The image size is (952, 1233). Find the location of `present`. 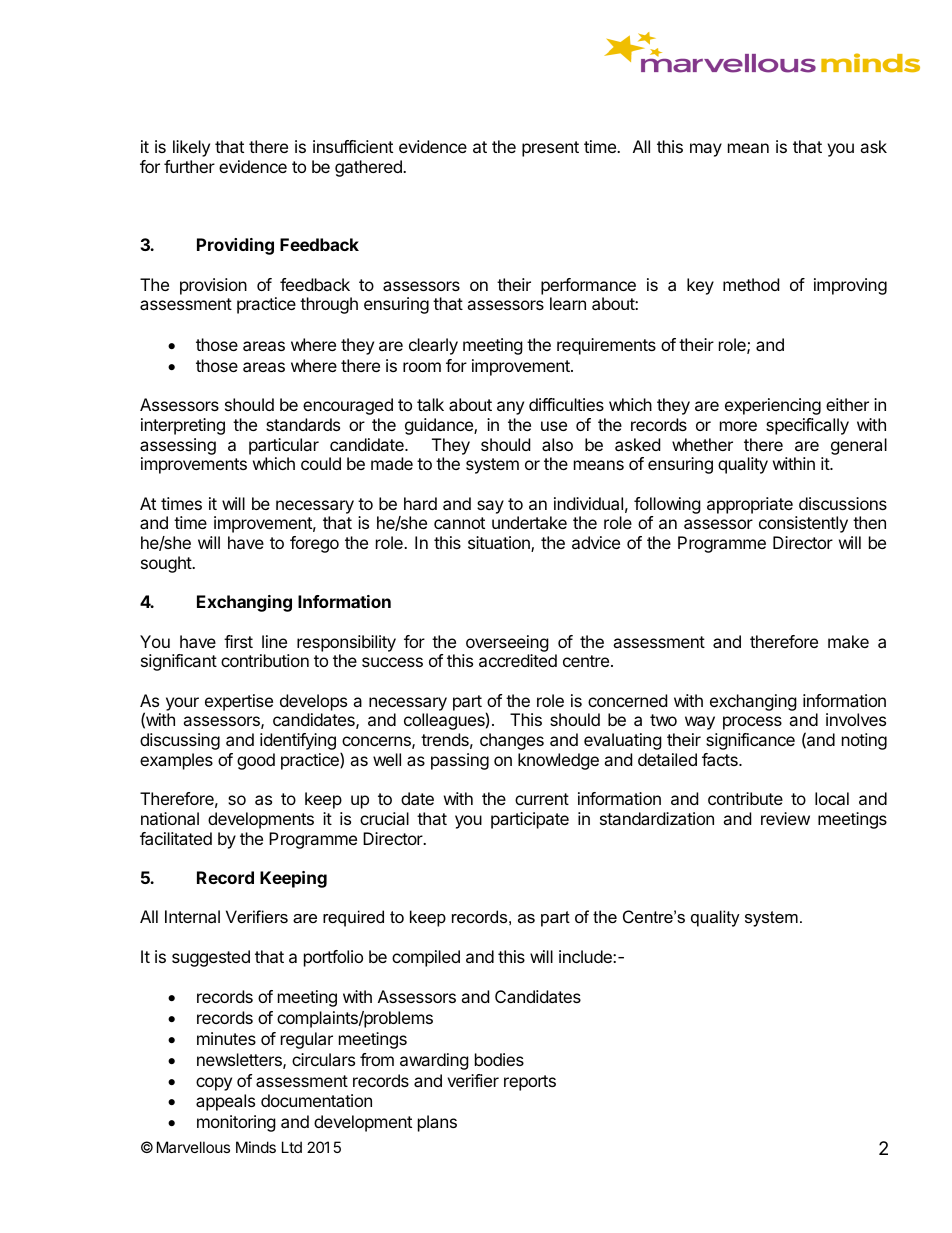

present is located at coordinates (550, 149).
